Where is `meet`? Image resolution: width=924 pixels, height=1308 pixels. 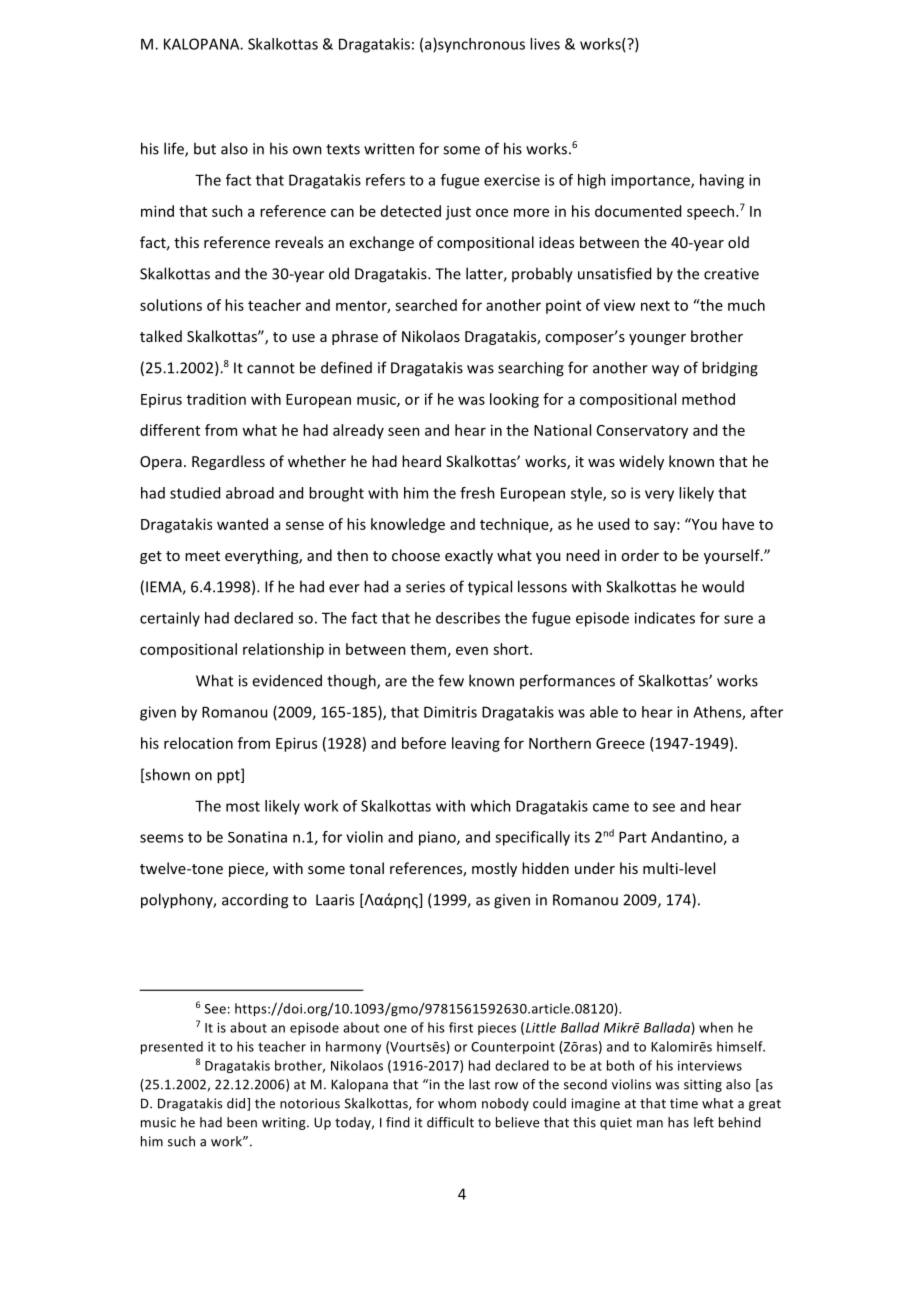
meet is located at coordinates (202, 556).
